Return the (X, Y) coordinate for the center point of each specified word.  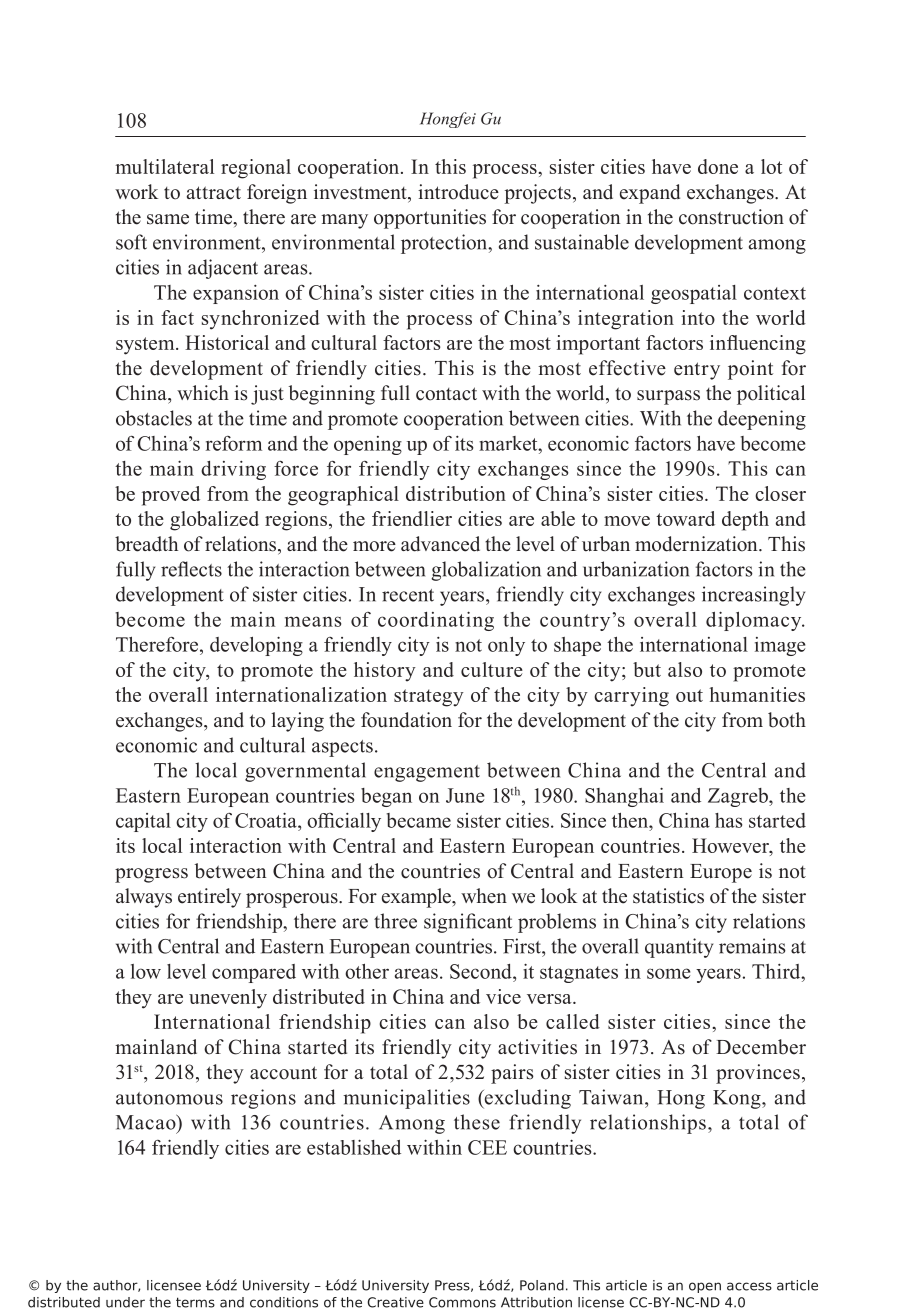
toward (685, 518)
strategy (429, 698)
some (668, 973)
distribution (456, 493)
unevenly (228, 999)
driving (233, 470)
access (749, 1286)
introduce (458, 192)
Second (482, 971)
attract (214, 193)
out (689, 695)
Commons (462, 1302)
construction (731, 217)
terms (195, 1302)
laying (297, 722)
